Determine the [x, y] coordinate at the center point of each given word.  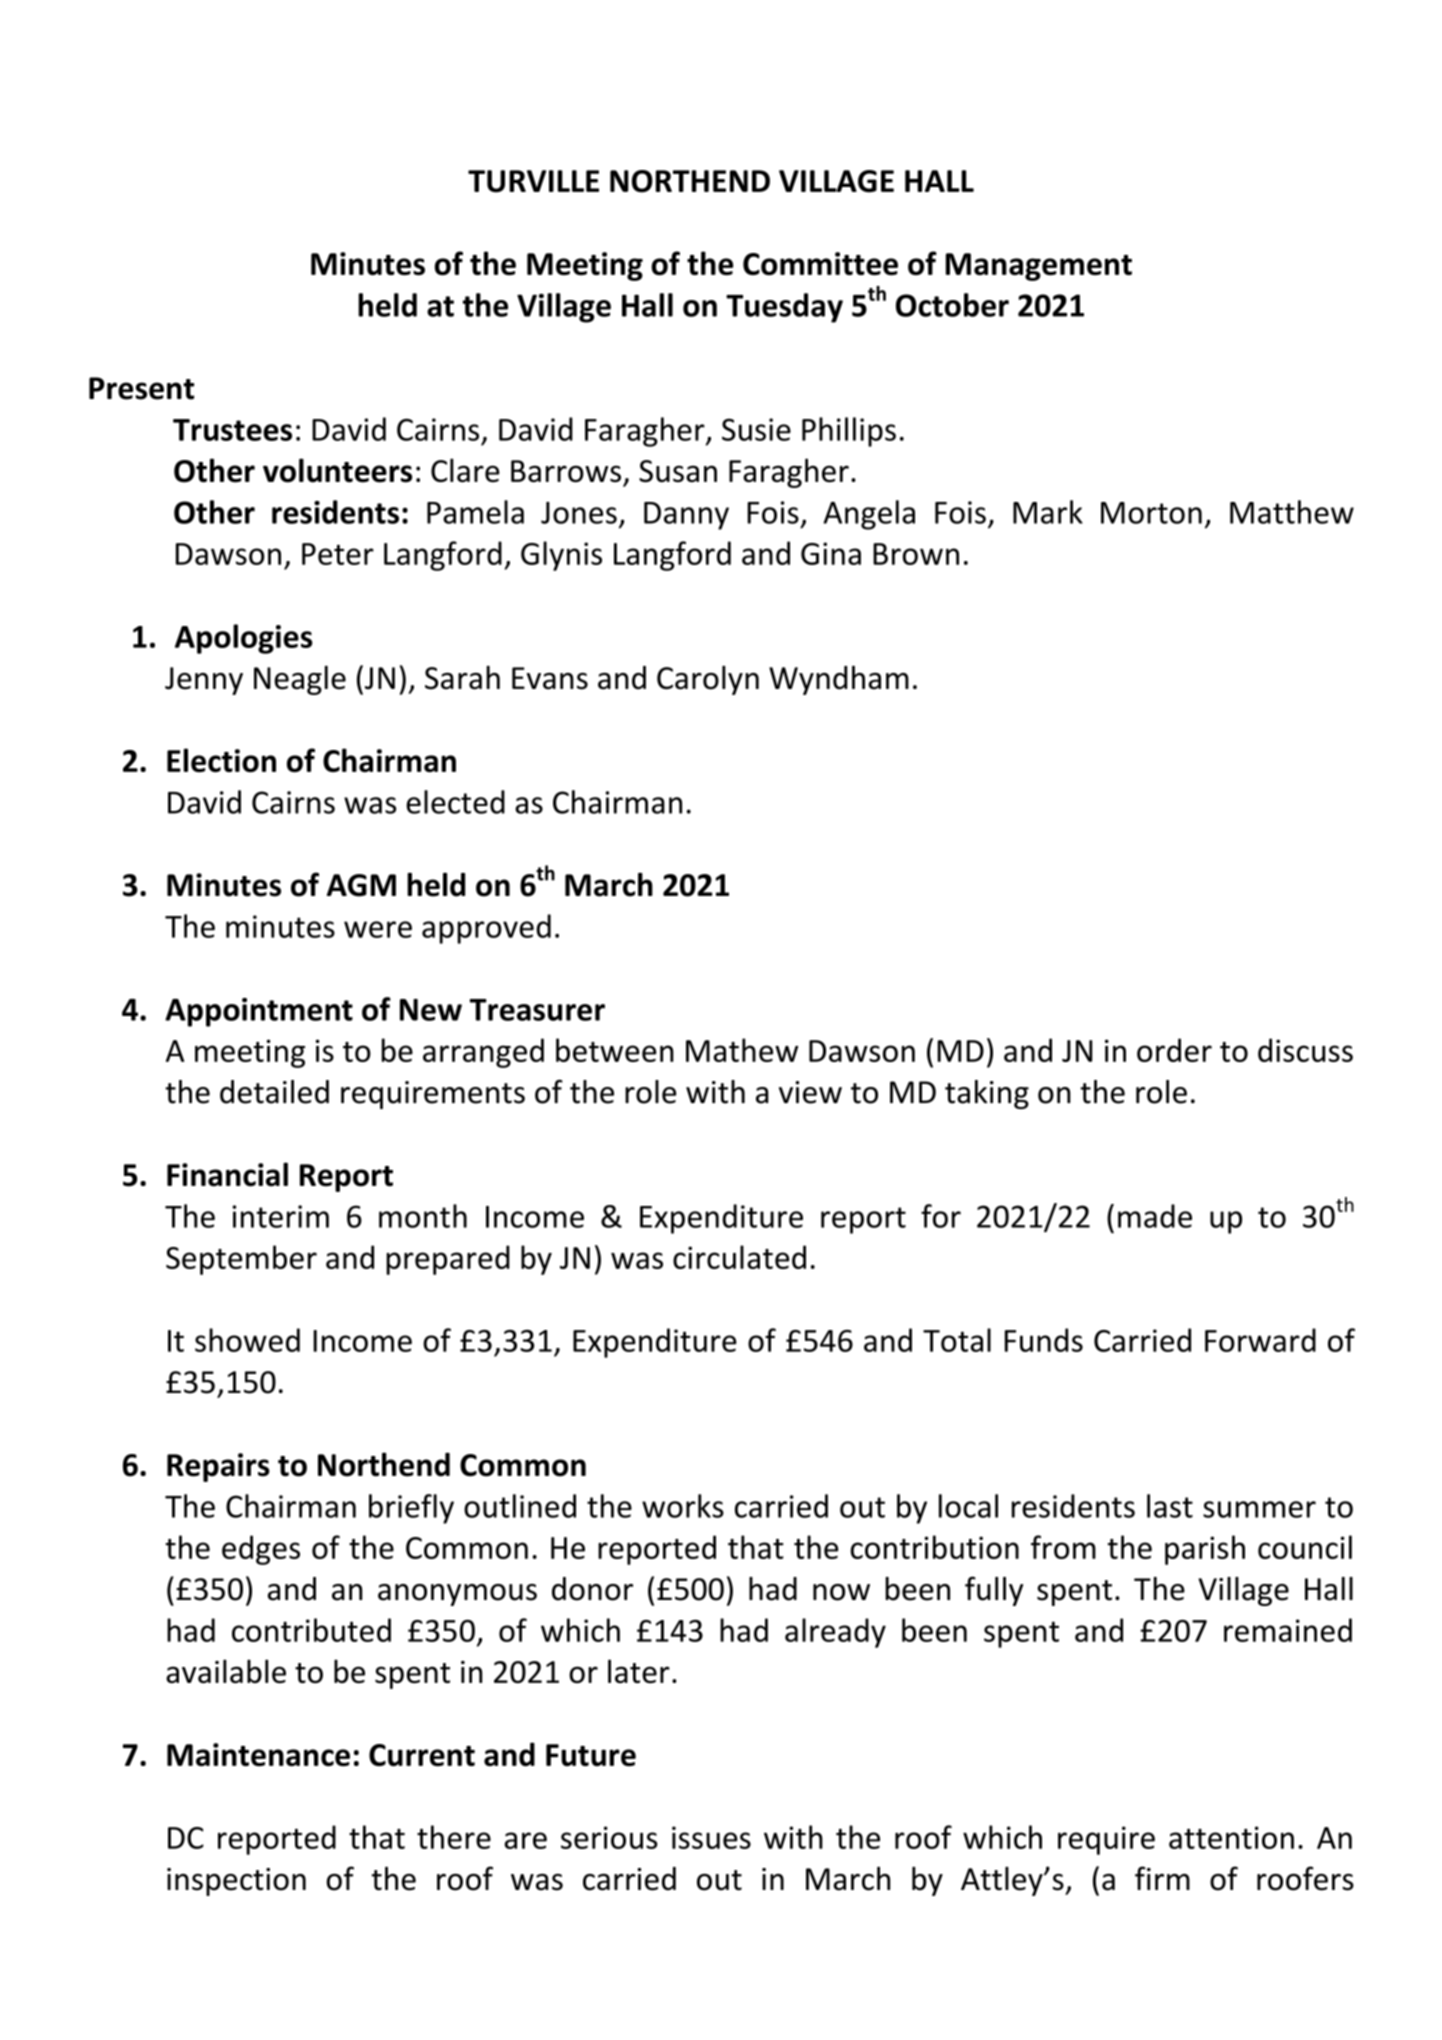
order [1174, 1050]
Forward [1260, 1340]
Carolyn [708, 680]
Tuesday [784, 308]
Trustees [232, 430]
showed [247, 1340]
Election [221, 760]
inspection [236, 1882]
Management [1039, 267]
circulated [739, 1257]
